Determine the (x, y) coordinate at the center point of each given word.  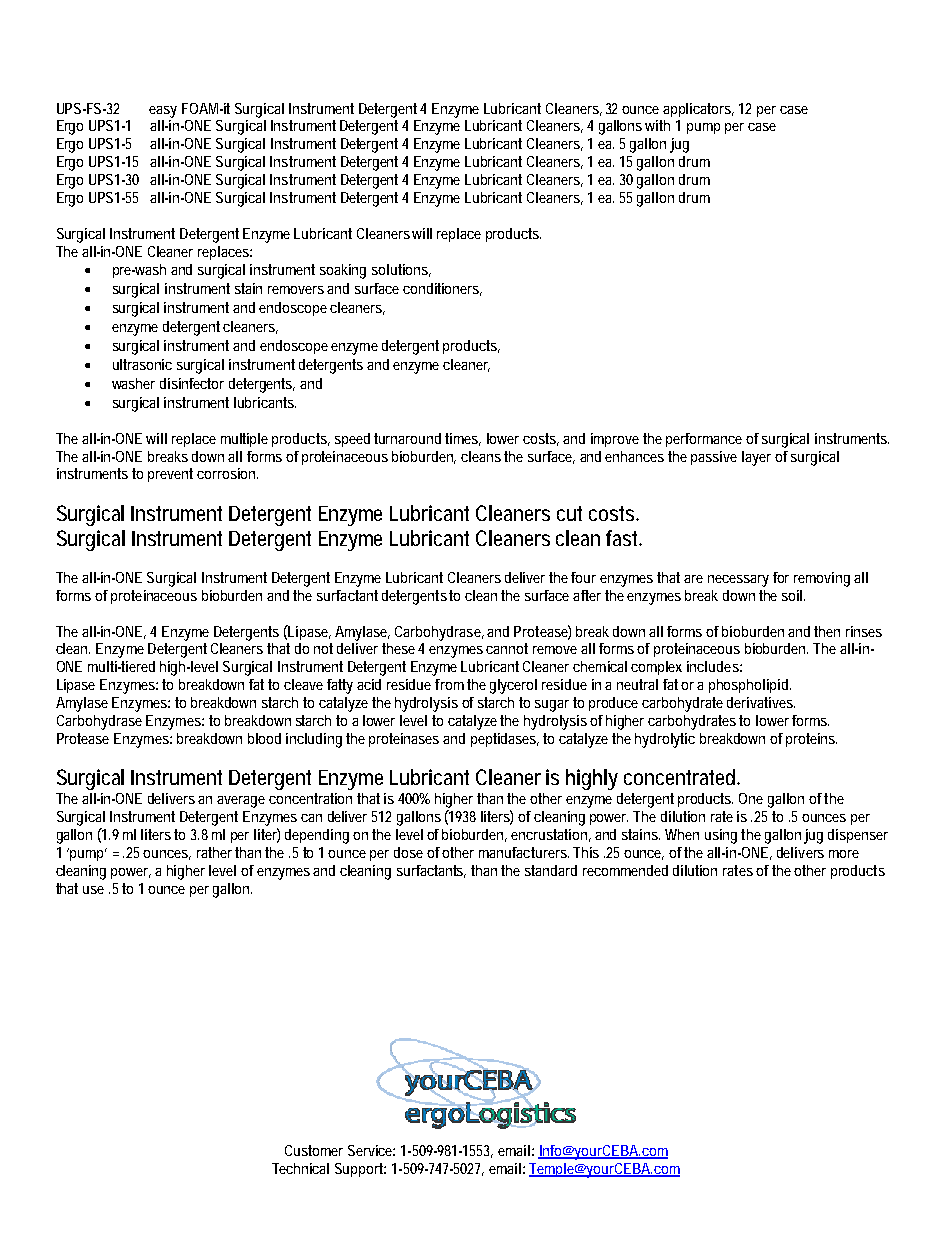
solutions (401, 270)
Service (371, 1150)
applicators (698, 110)
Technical (300, 1168)
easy (163, 112)
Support (360, 1170)
